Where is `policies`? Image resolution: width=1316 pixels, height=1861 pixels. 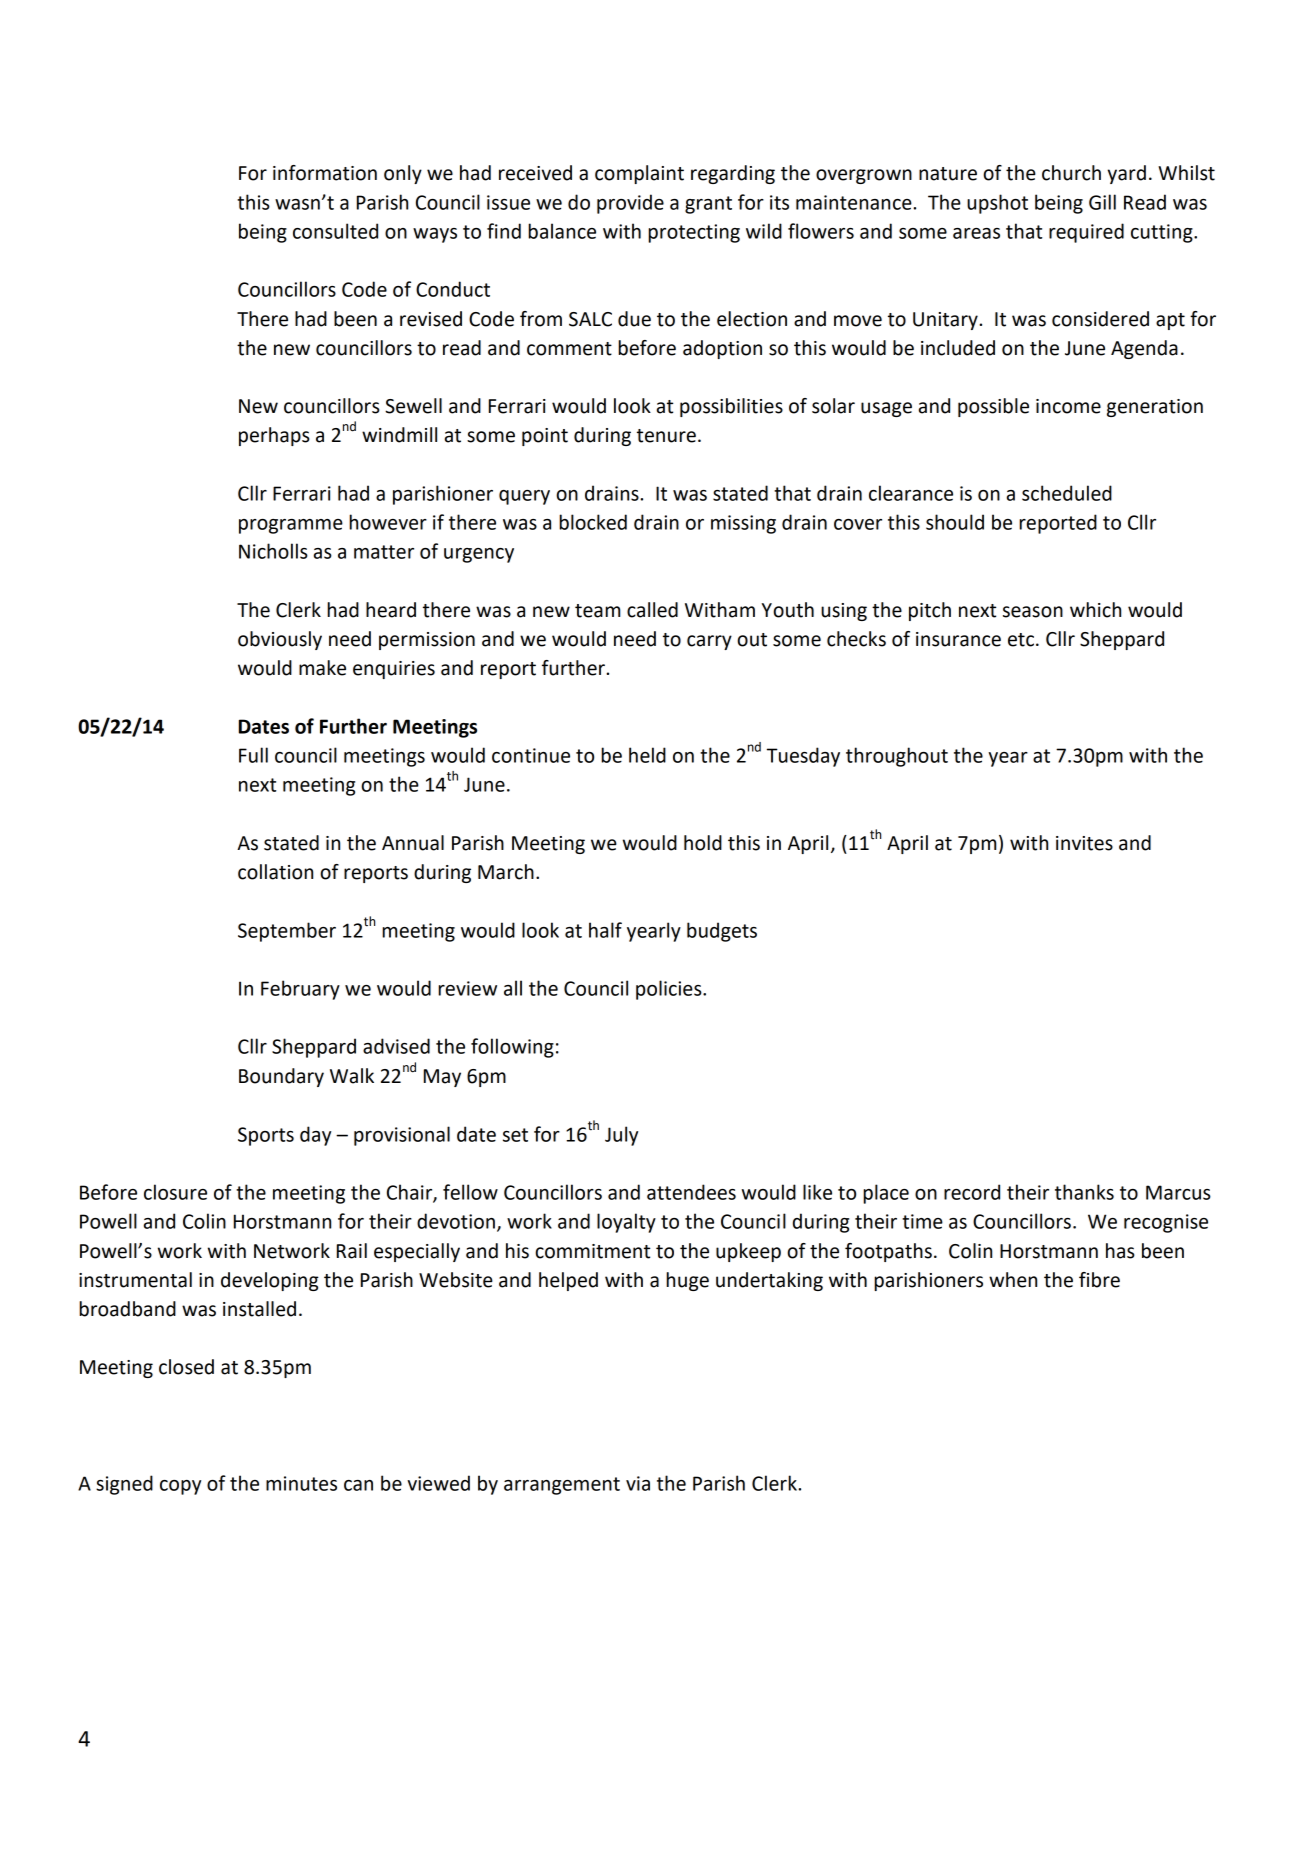 policies is located at coordinates (670, 990).
